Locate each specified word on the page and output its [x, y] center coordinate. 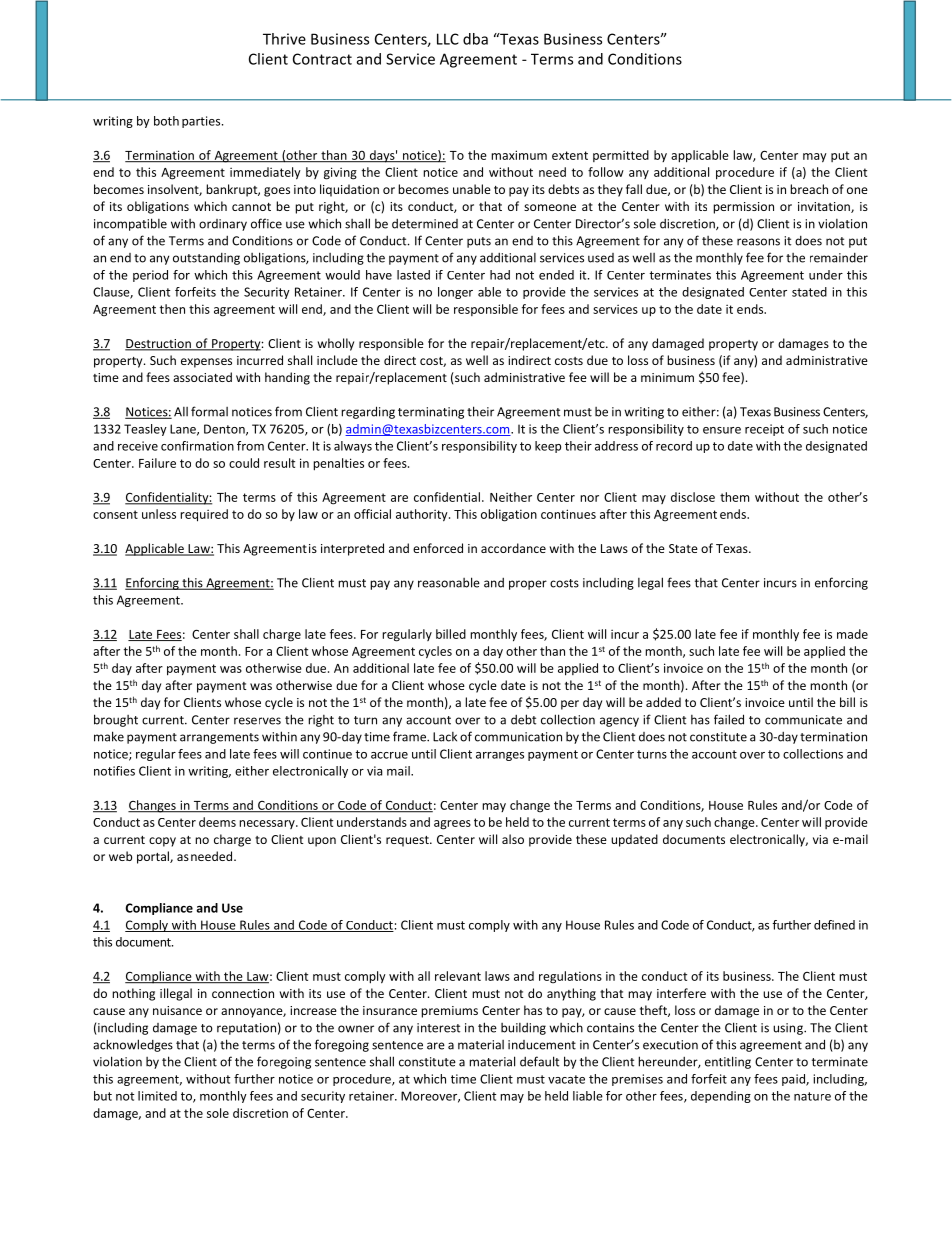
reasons [758, 242]
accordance [513, 548]
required [204, 515]
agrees [452, 825]
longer [455, 293]
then [172, 309]
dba [475, 39]
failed [729, 719]
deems [217, 822]
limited [157, 1096]
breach [809, 189]
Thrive [284, 39]
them [734, 497]
